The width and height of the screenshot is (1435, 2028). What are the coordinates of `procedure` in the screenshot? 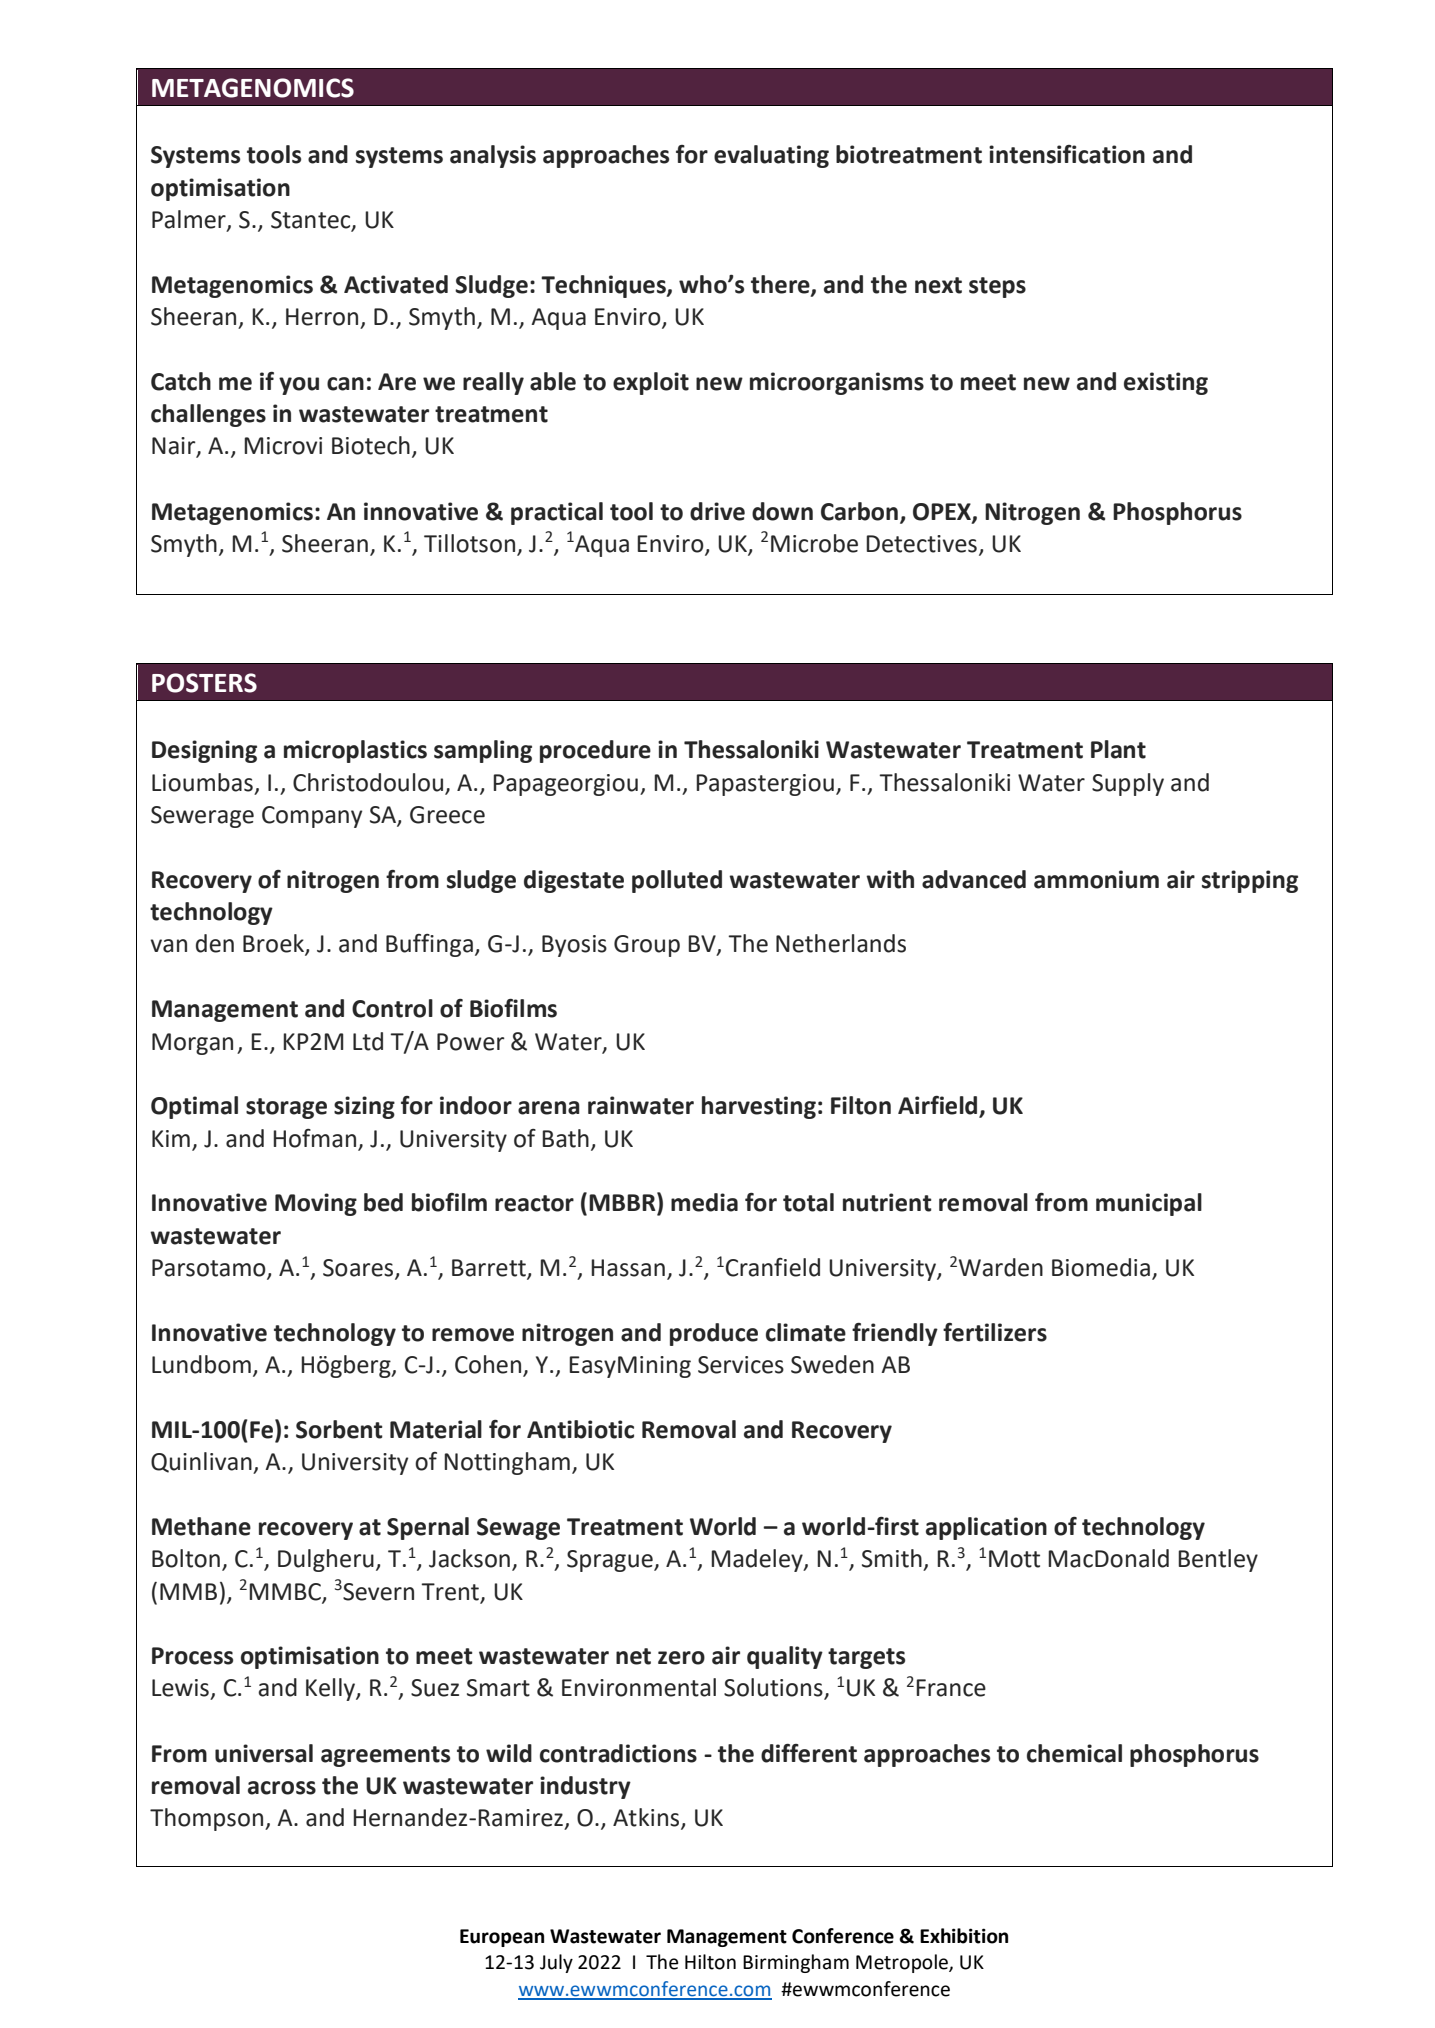 It's located at (595, 751).
